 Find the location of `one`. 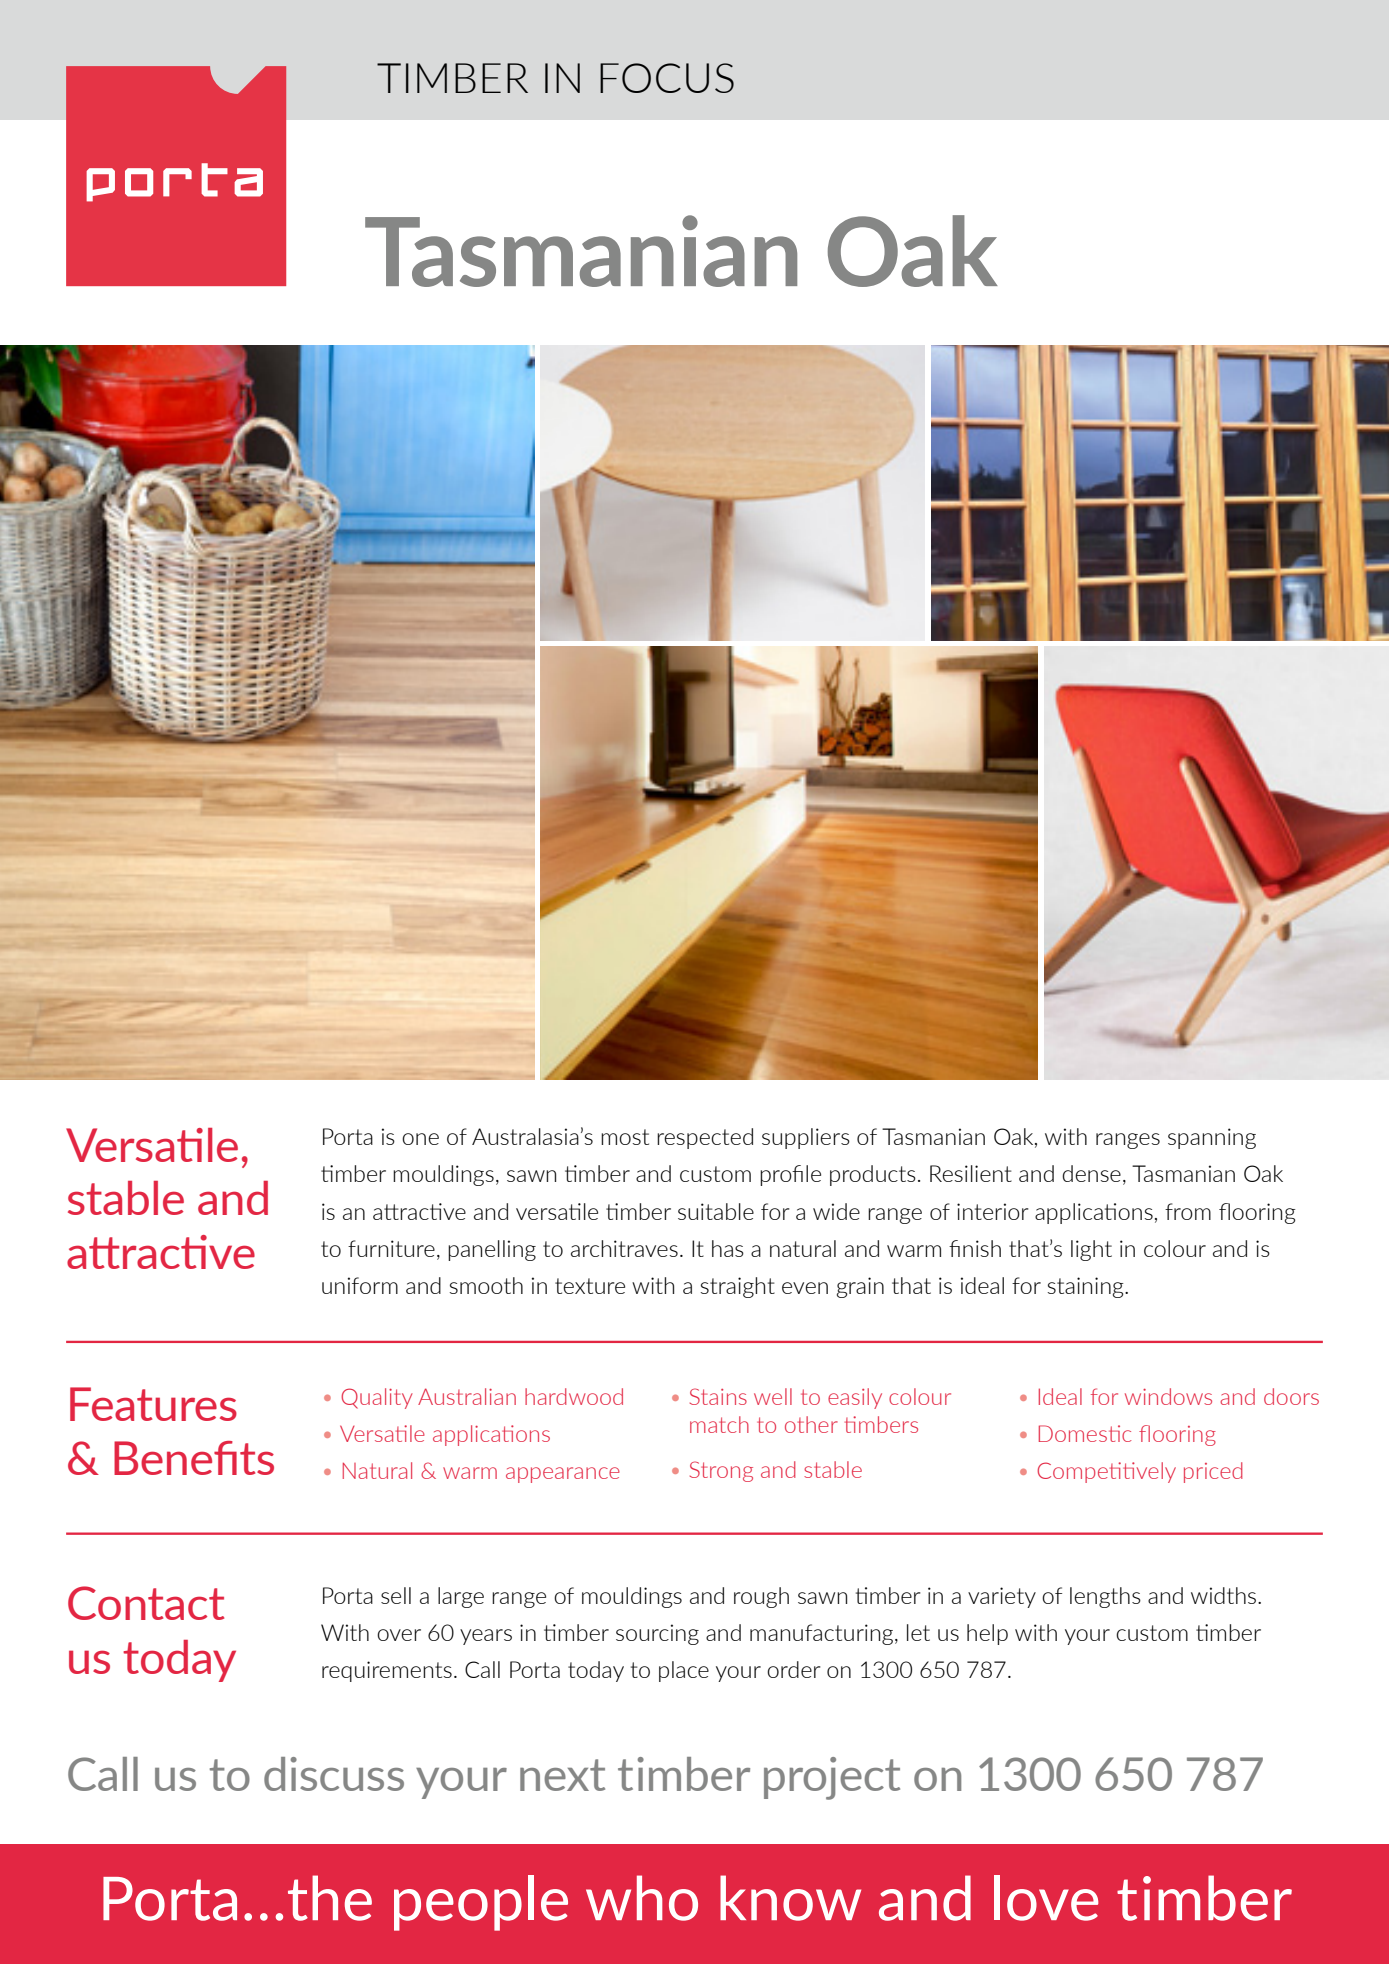

one is located at coordinates (420, 1139).
